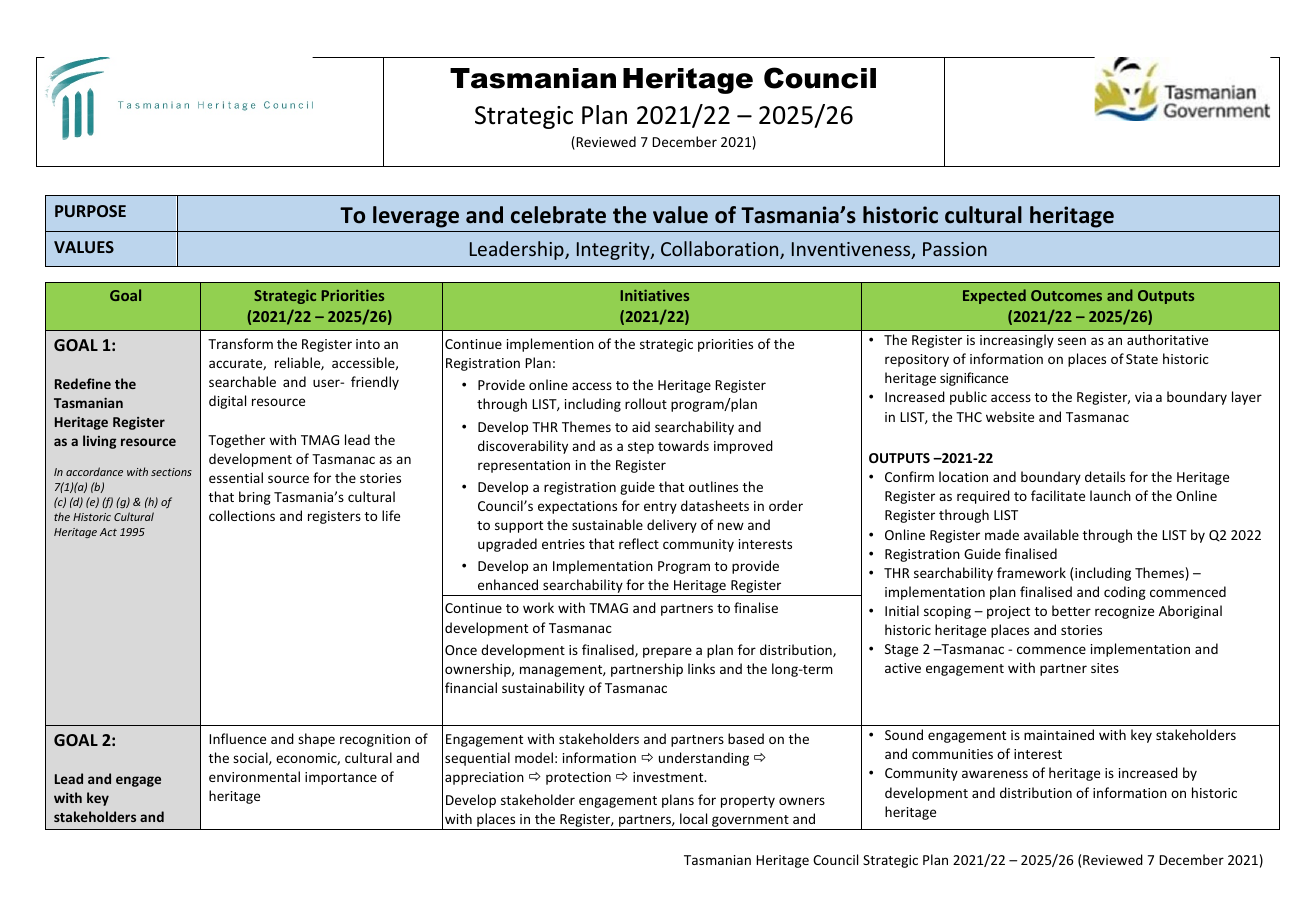 Image resolution: width=1307 pixels, height=924 pixels. Describe the element at coordinates (1110, 495) in the screenshot. I see `launch` at that location.
